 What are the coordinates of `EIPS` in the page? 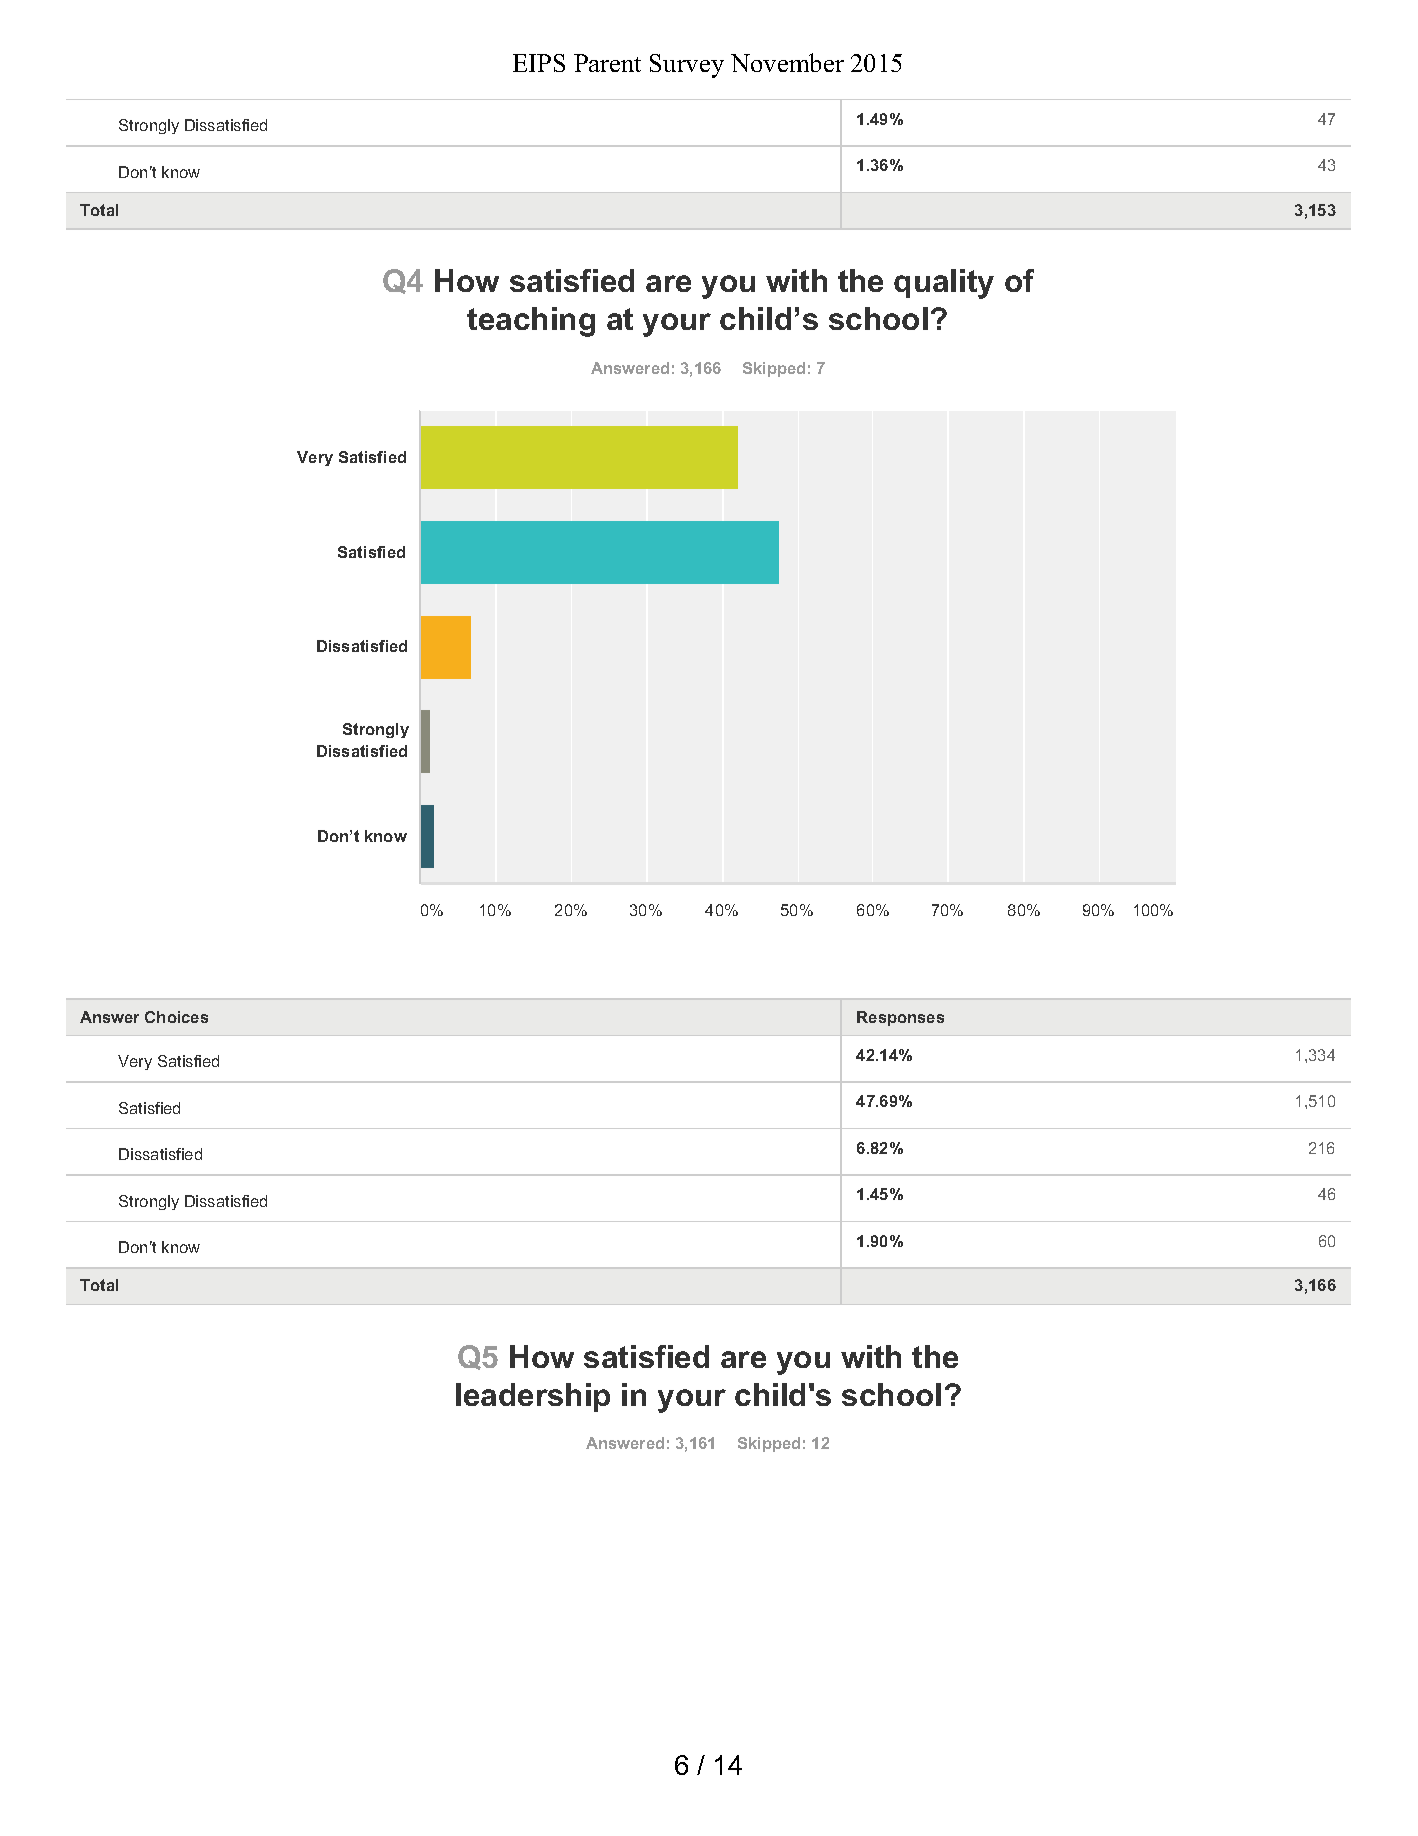 It's located at (539, 63).
